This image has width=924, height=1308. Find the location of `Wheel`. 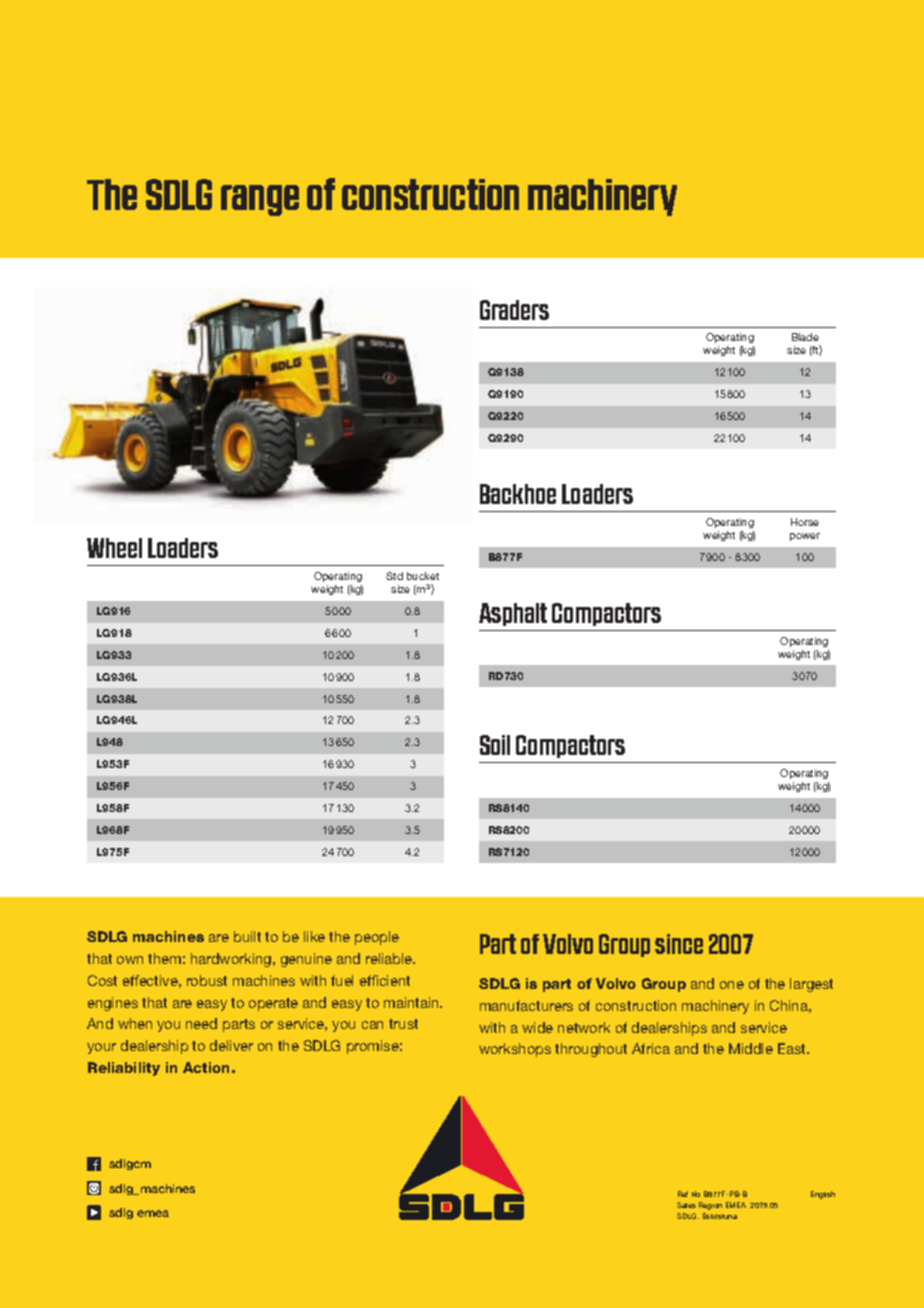

Wheel is located at coordinates (114, 548).
